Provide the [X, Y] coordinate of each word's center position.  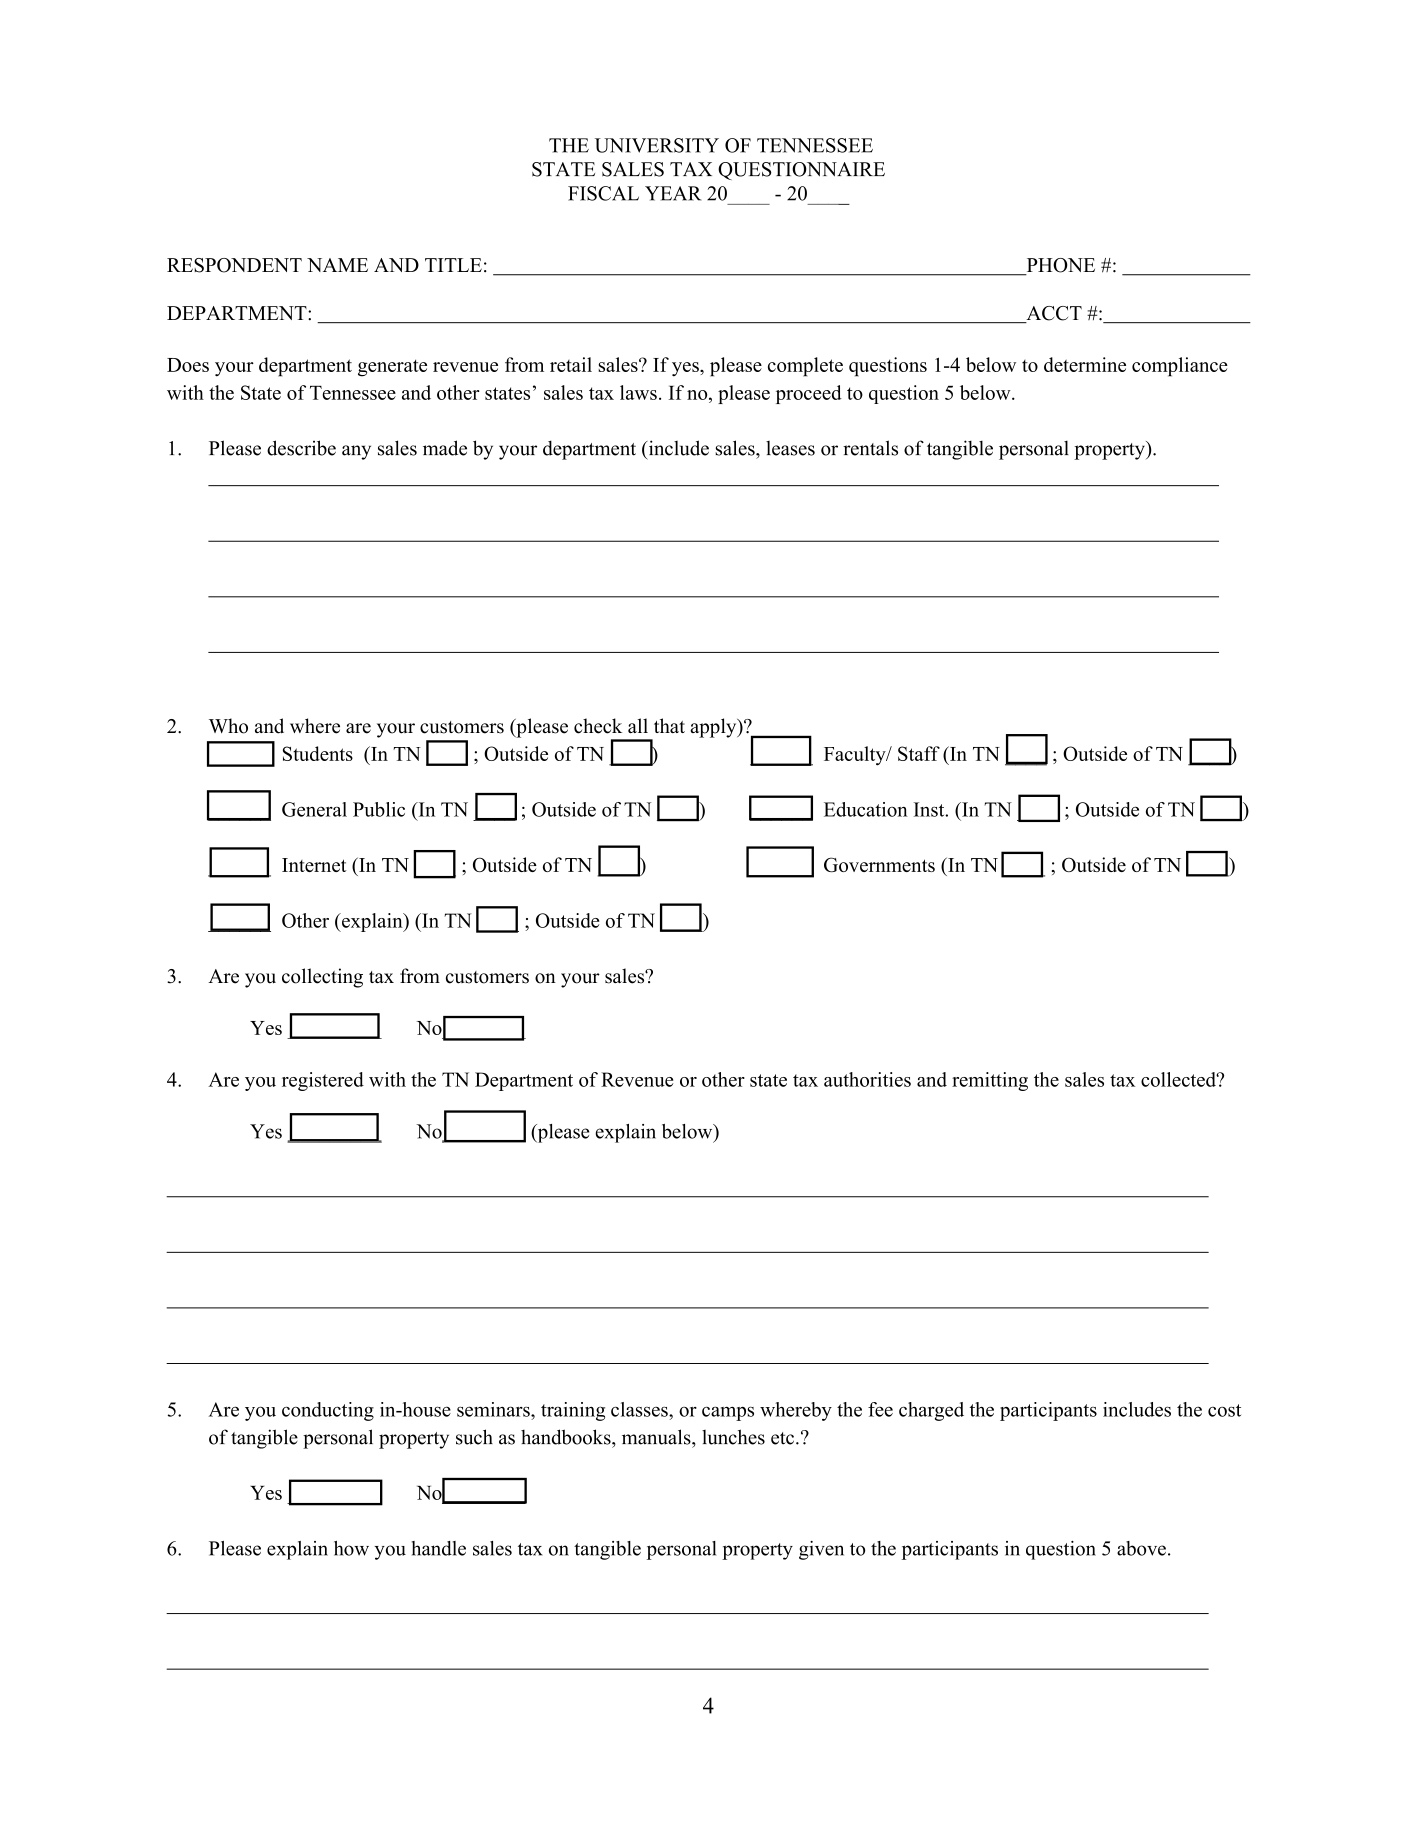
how [351, 1548]
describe [301, 448]
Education [866, 809]
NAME [337, 265]
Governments [879, 864]
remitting [990, 1081]
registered [323, 1081]
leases [790, 448]
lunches [733, 1437]
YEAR [673, 193]
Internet [314, 865]
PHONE [1059, 266]
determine [1085, 364]
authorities [867, 1079]
